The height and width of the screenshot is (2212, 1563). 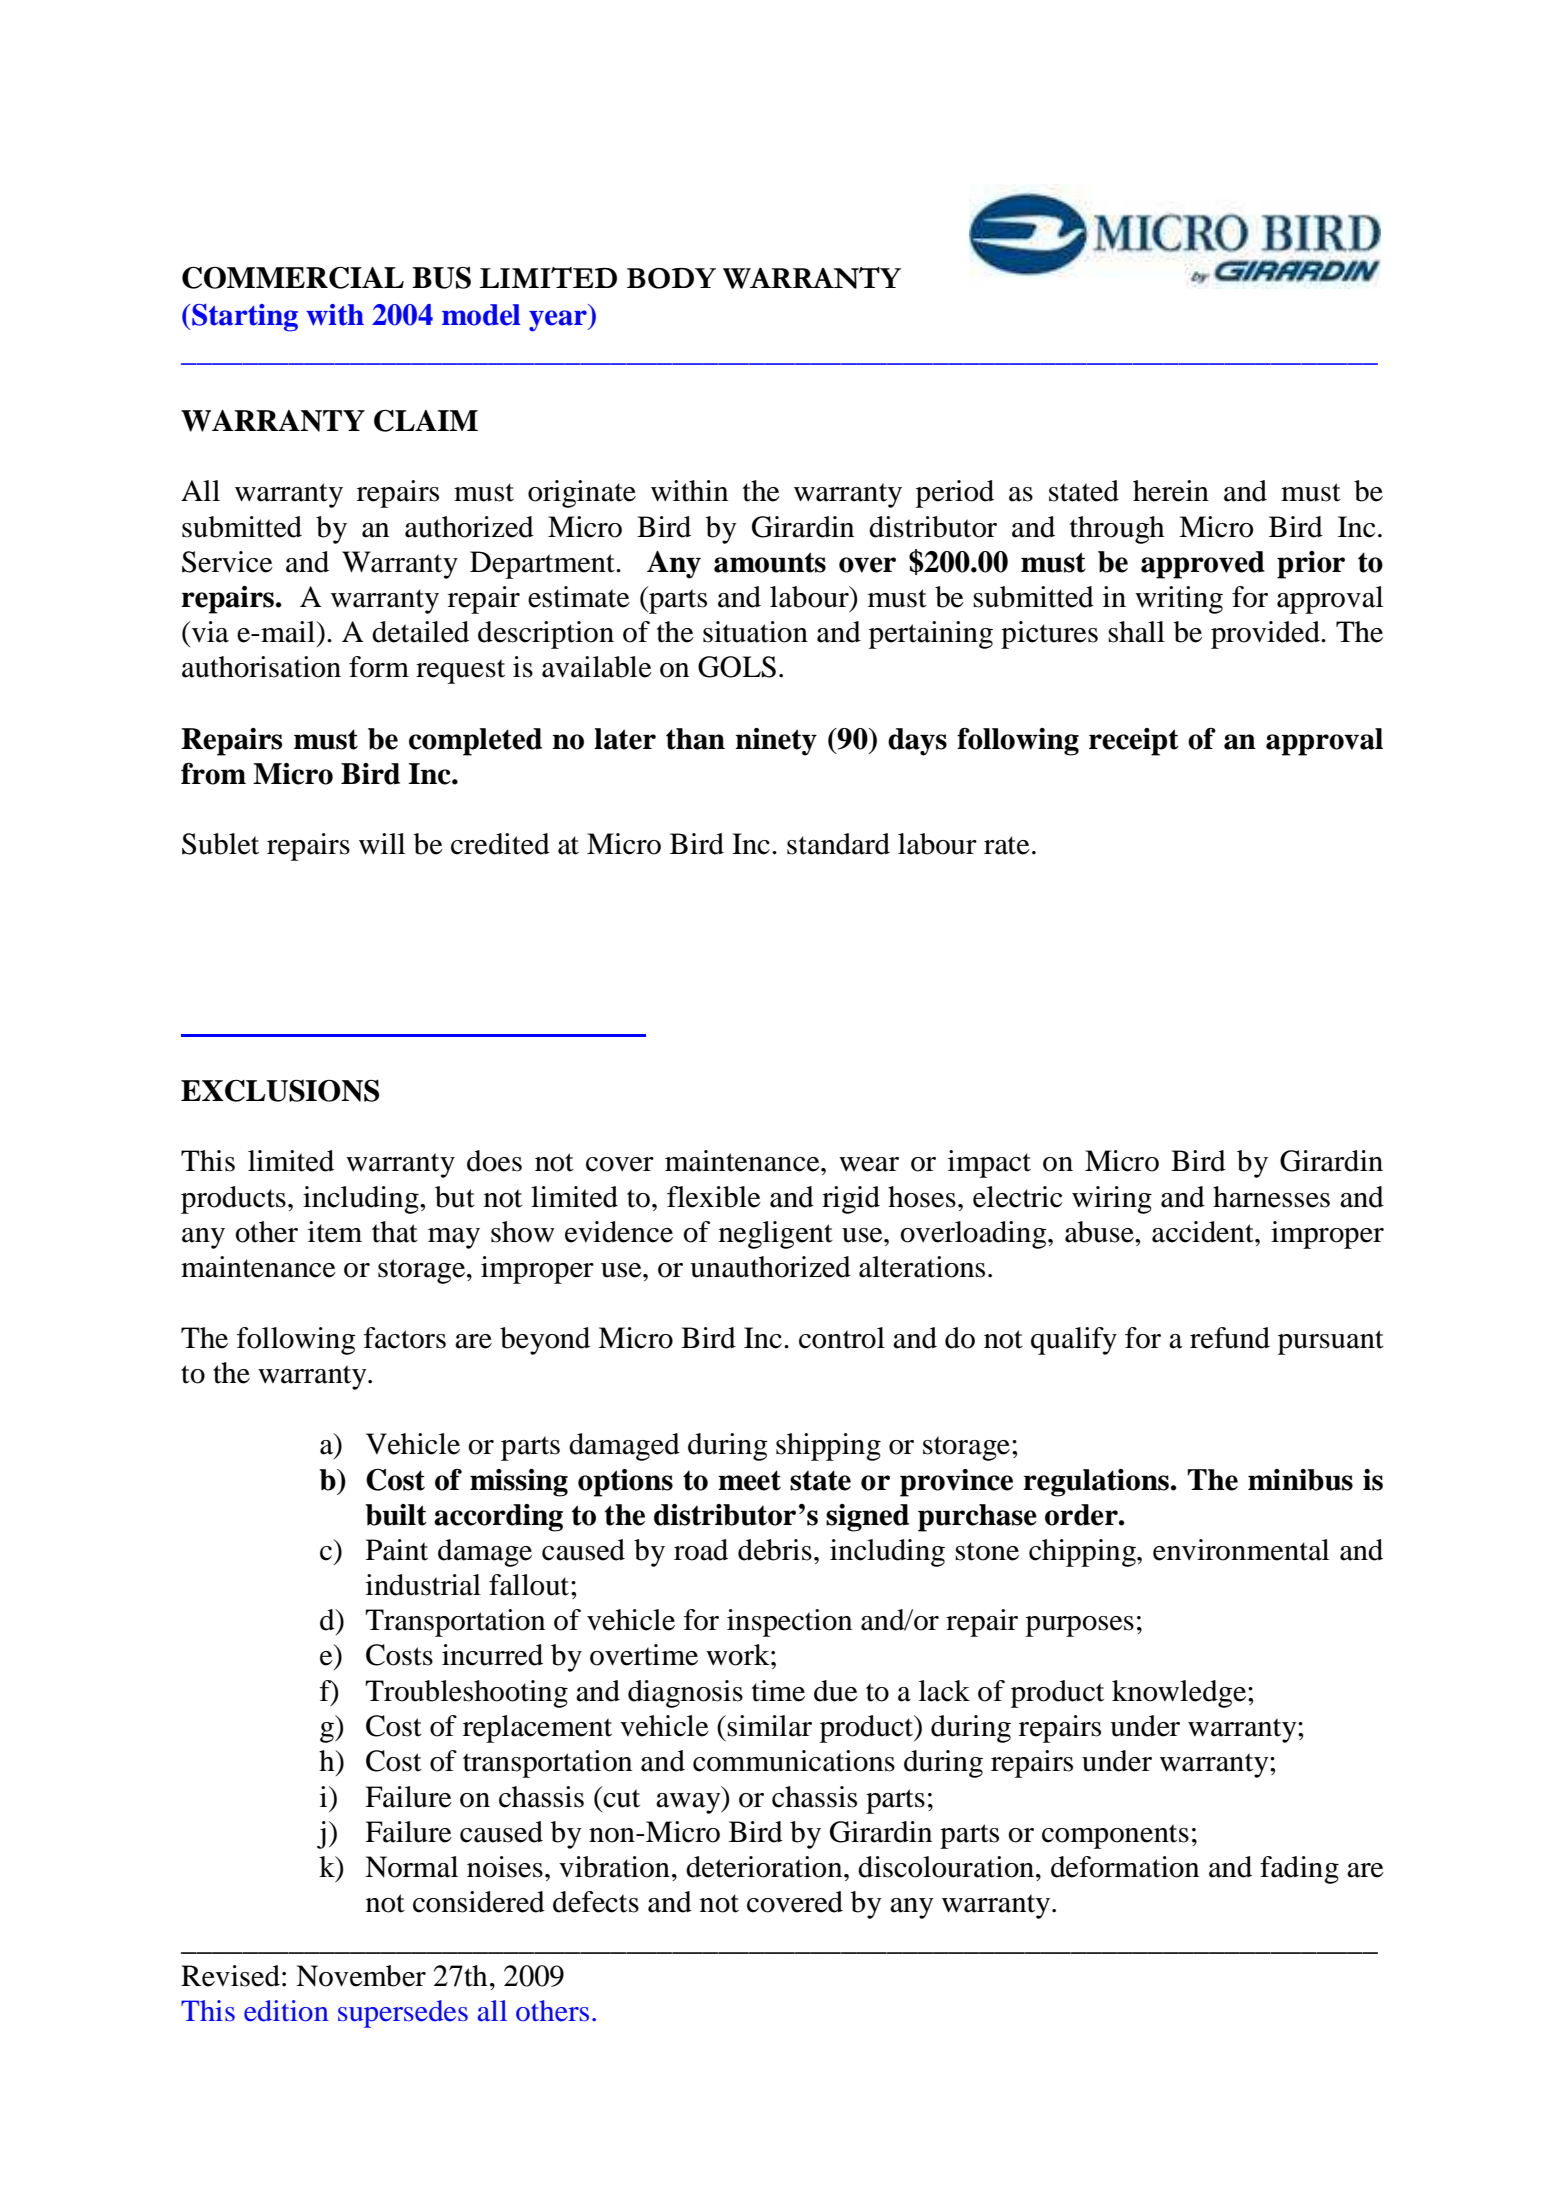 I want to click on BODY, so click(x=671, y=278).
